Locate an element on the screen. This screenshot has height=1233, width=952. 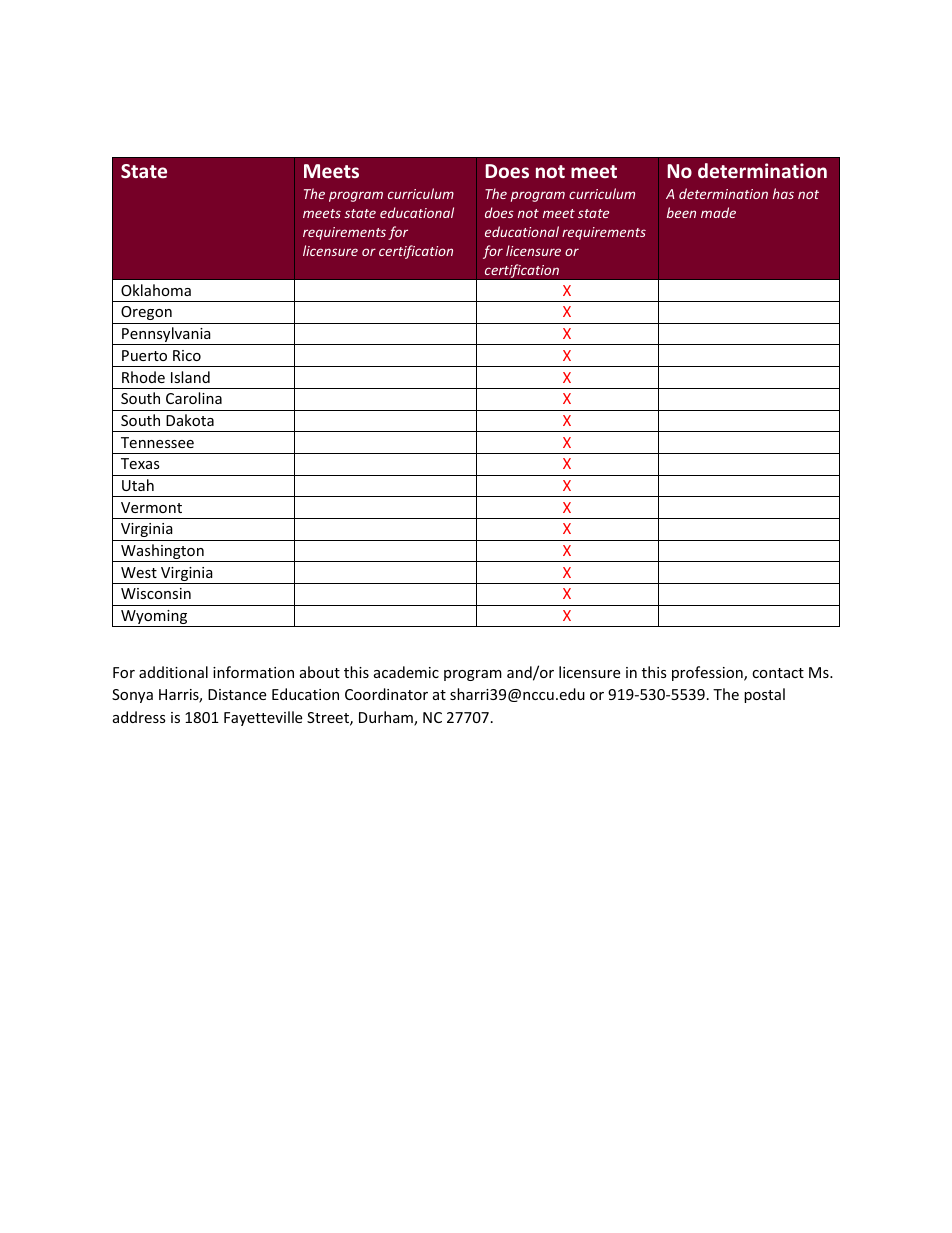
Rico is located at coordinates (187, 355).
